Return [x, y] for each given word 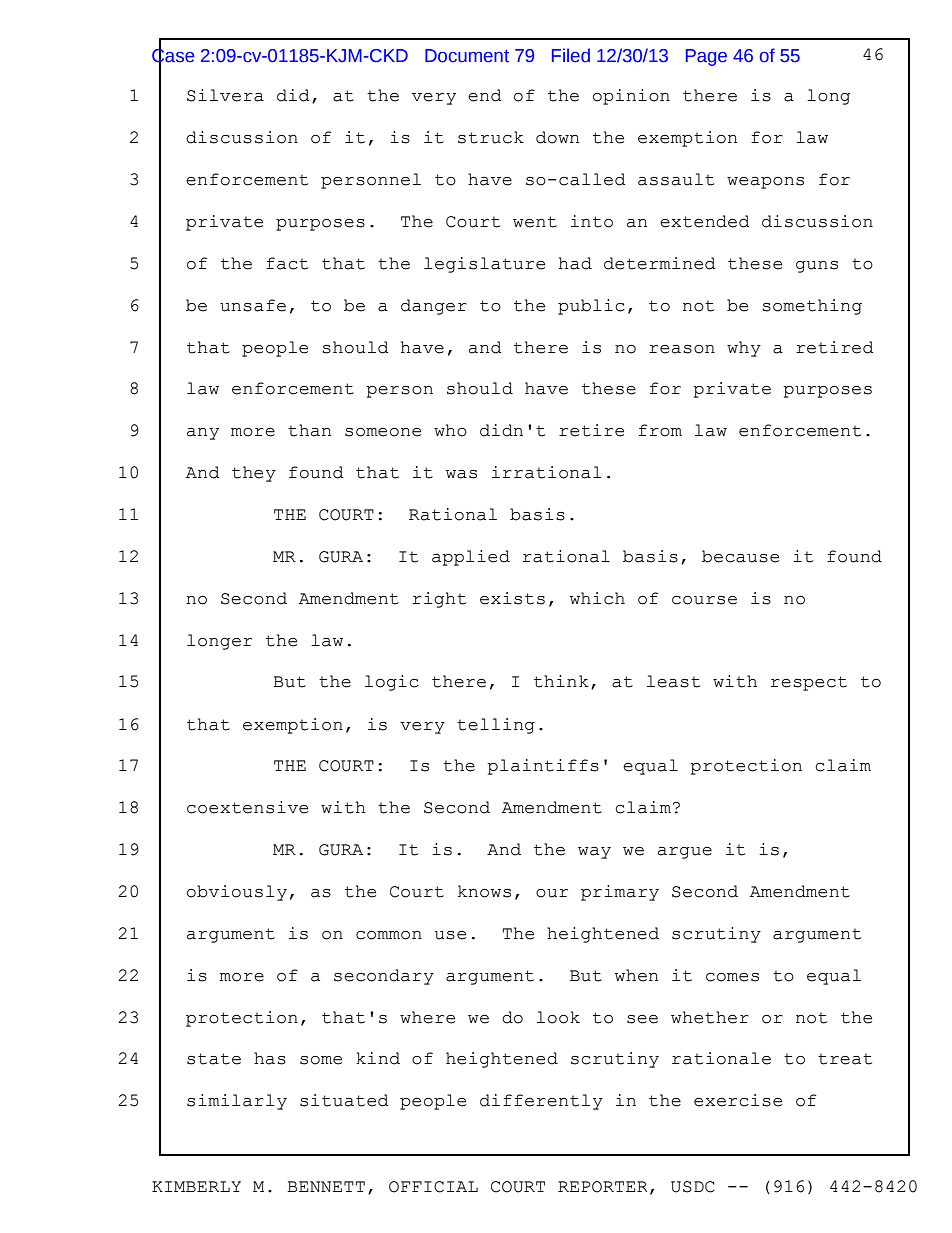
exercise [738, 1100]
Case [173, 56]
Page [706, 57]
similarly [237, 1102]
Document [467, 56]
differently [541, 1102]
